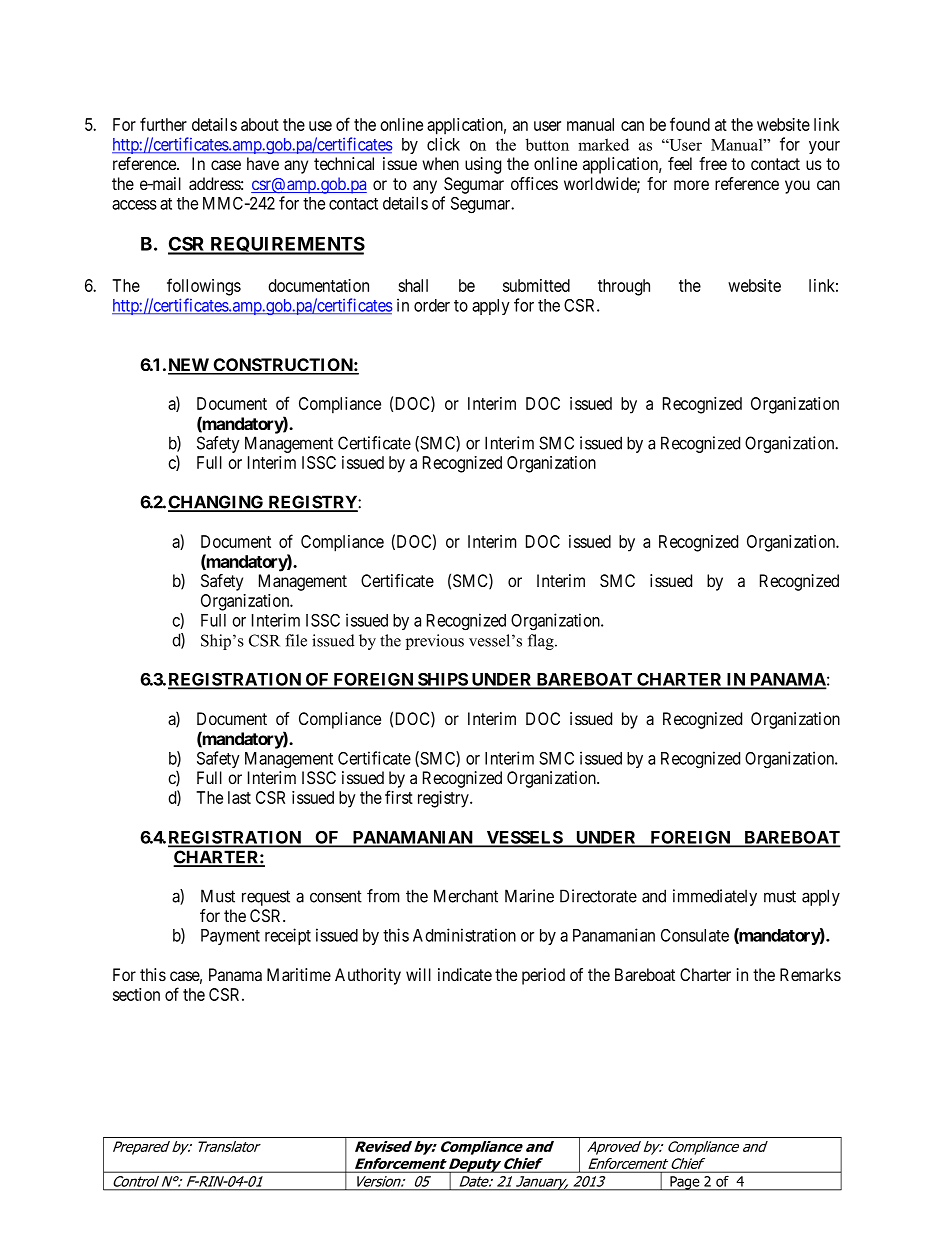 Image resolution: width=952 pixels, height=1233 pixels. Describe the element at coordinates (715, 897) in the screenshot. I see `immediately` at that location.
